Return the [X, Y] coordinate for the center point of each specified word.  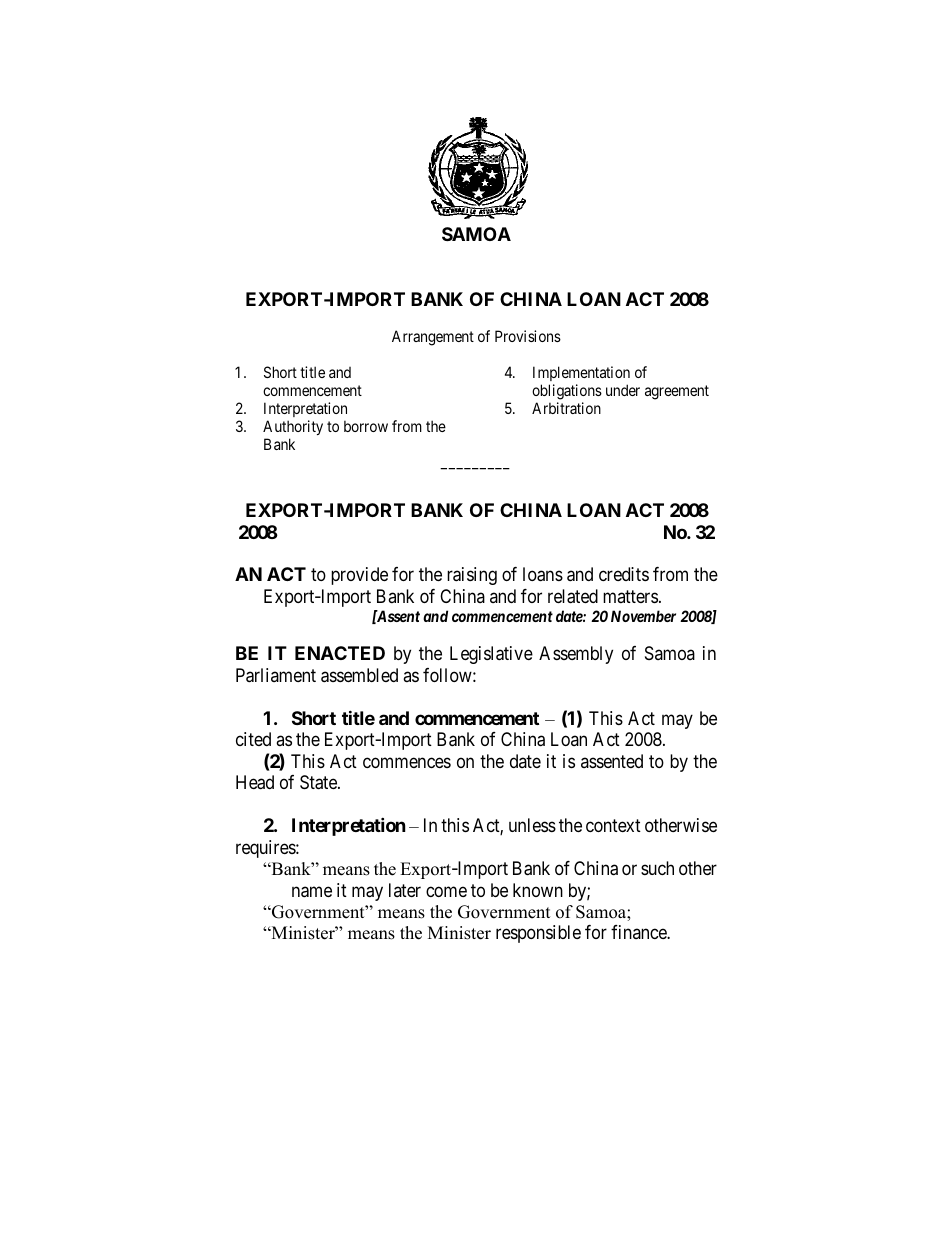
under [623, 390]
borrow [366, 426]
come [446, 891]
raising [472, 576]
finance [639, 932]
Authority [293, 427]
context [613, 825]
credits [624, 574]
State [319, 782]
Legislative [491, 655]
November [643, 616]
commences [407, 762]
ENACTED [340, 653]
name [312, 892]
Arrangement [433, 338]
